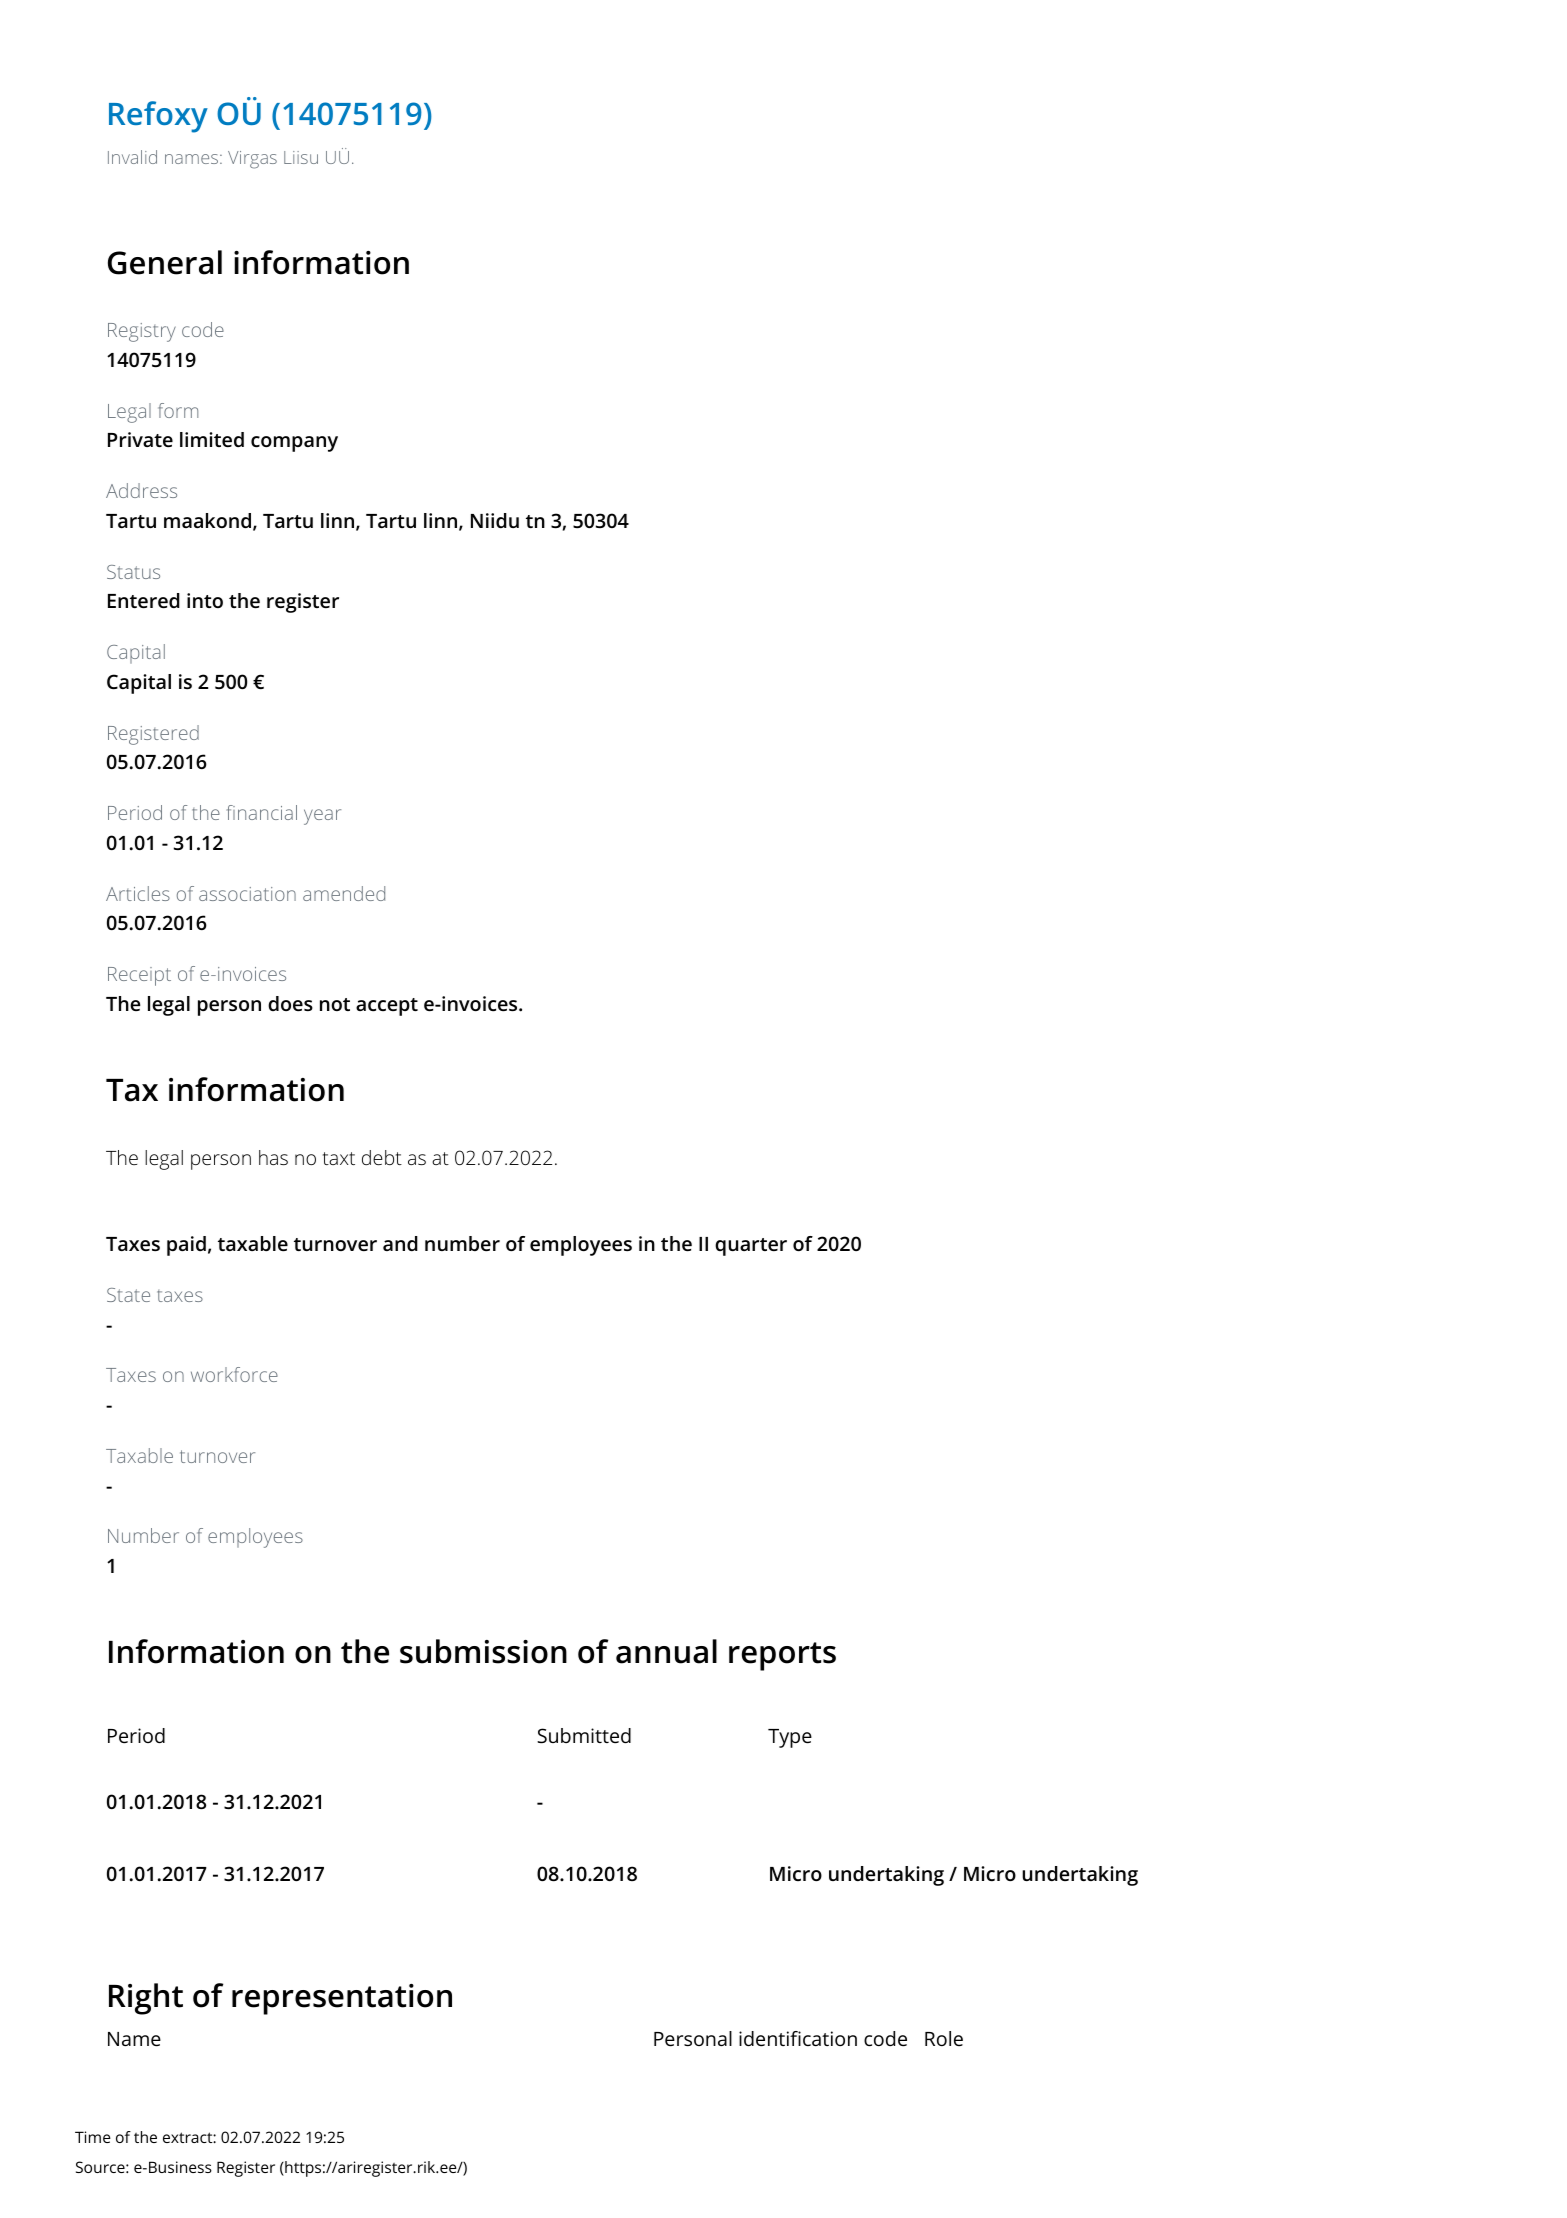  Describe the element at coordinates (146, 1999) in the screenshot. I see `Right` at that location.
